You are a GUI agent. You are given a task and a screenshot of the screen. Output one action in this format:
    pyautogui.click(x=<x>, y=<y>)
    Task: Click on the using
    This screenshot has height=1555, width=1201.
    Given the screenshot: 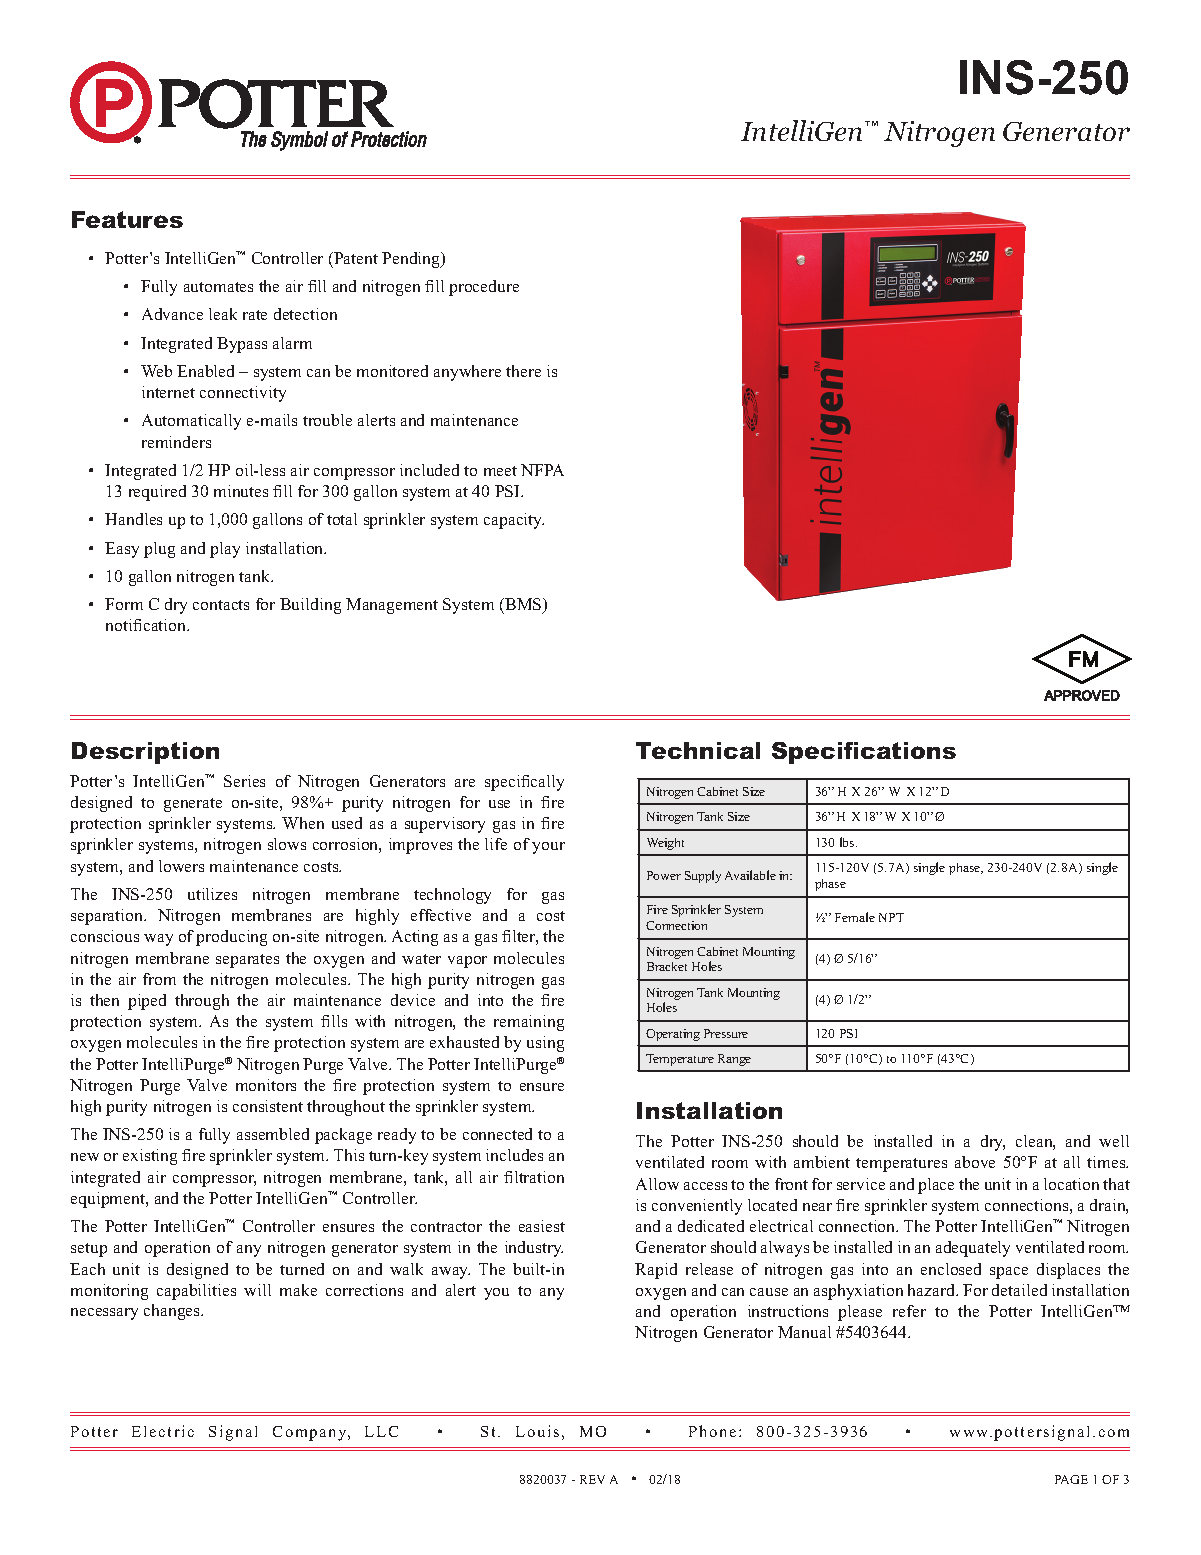 What is the action you would take?
    pyautogui.click(x=545, y=1044)
